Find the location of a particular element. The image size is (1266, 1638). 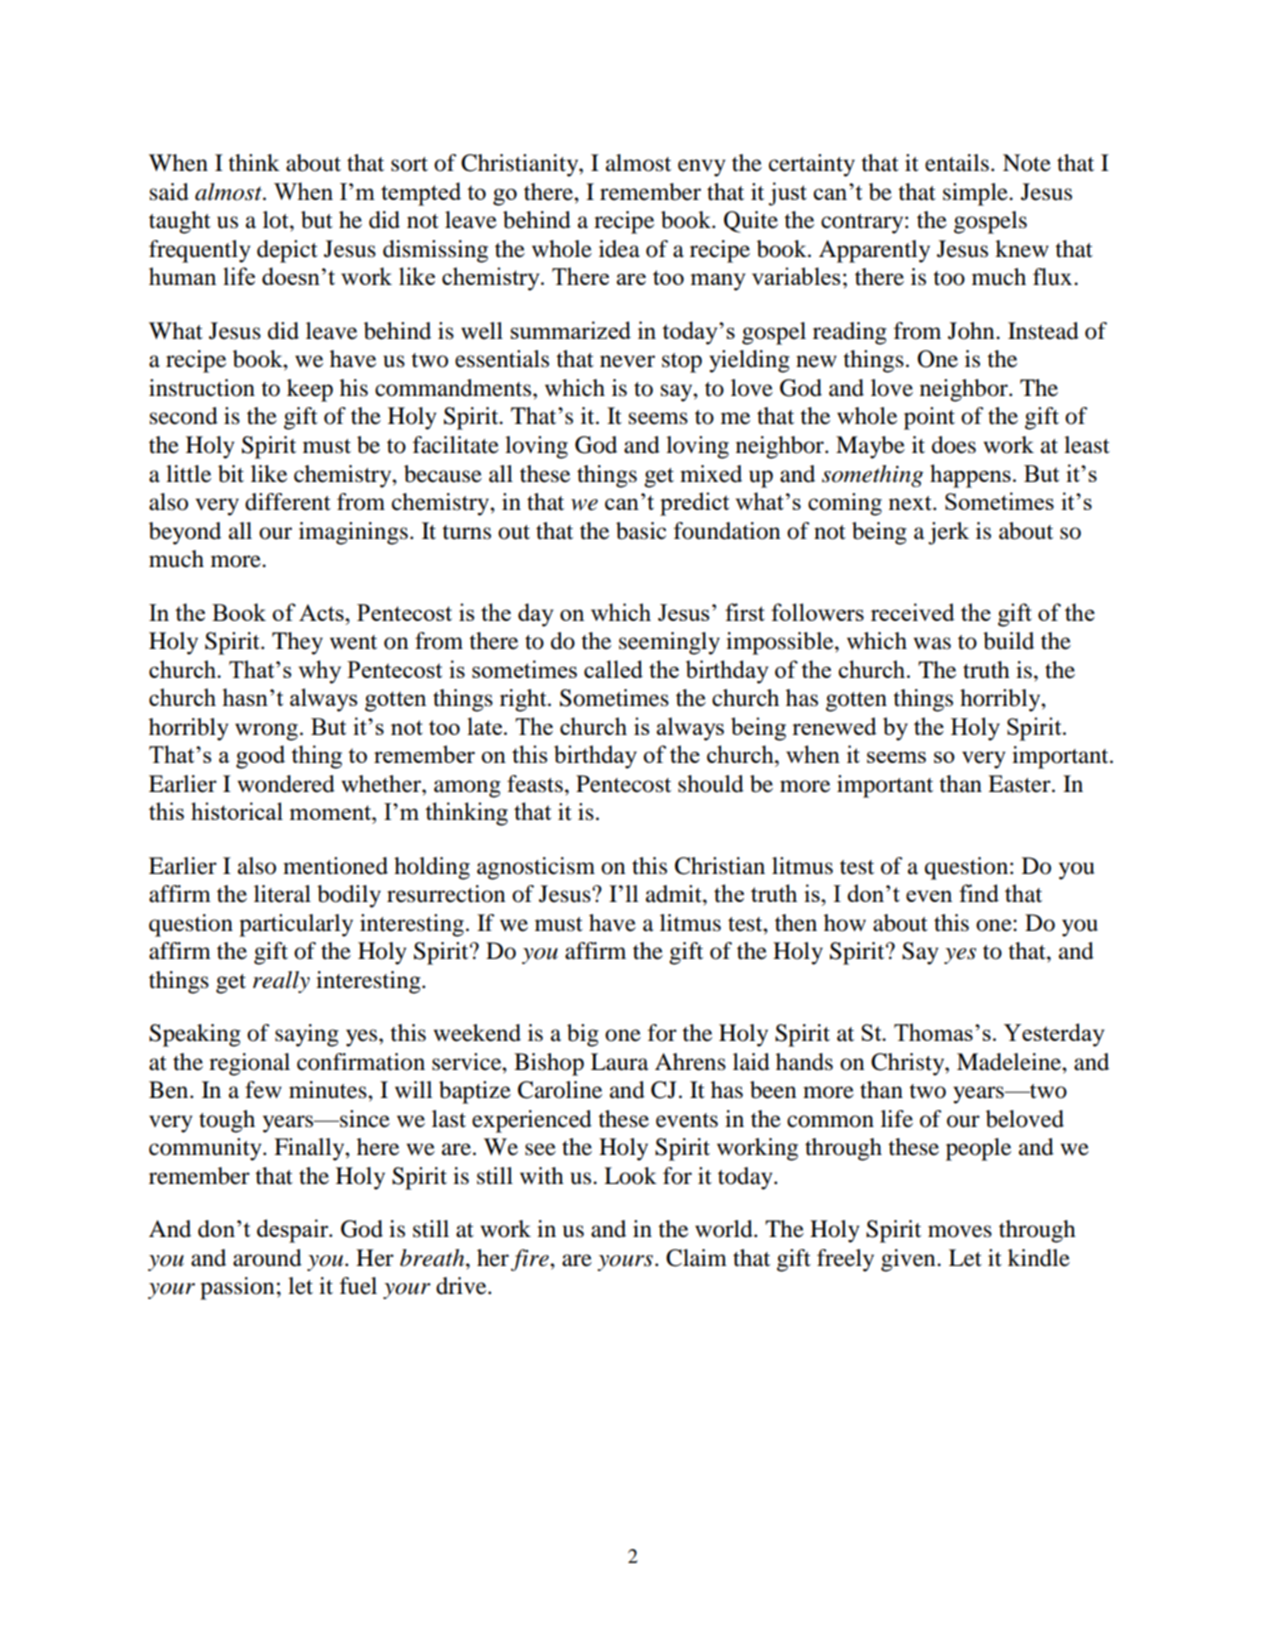

simple is located at coordinates (976, 194).
